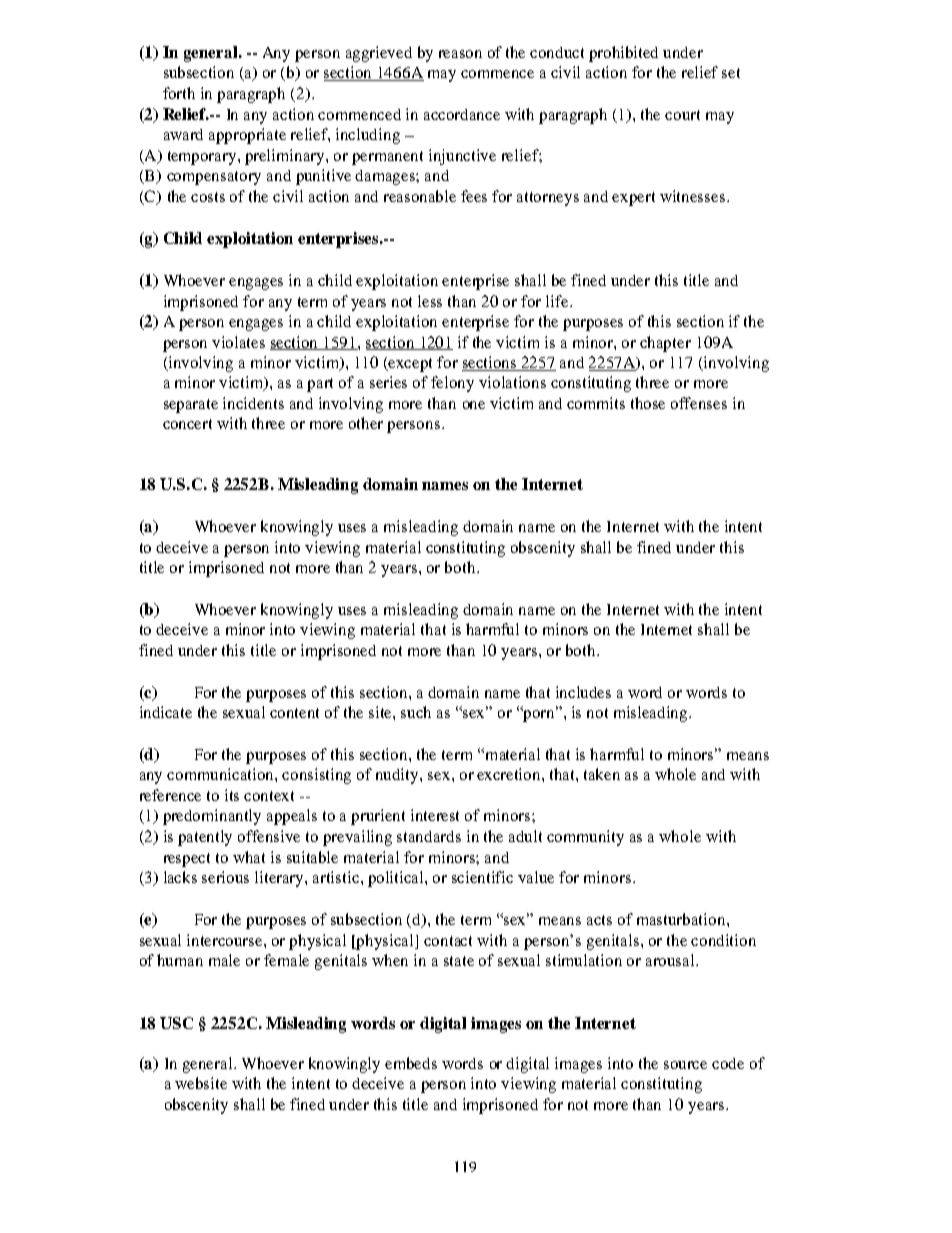 This screenshot has height=1233, width=952. Describe the element at coordinates (462, 114) in the screenshot. I see `accordance` at that location.
